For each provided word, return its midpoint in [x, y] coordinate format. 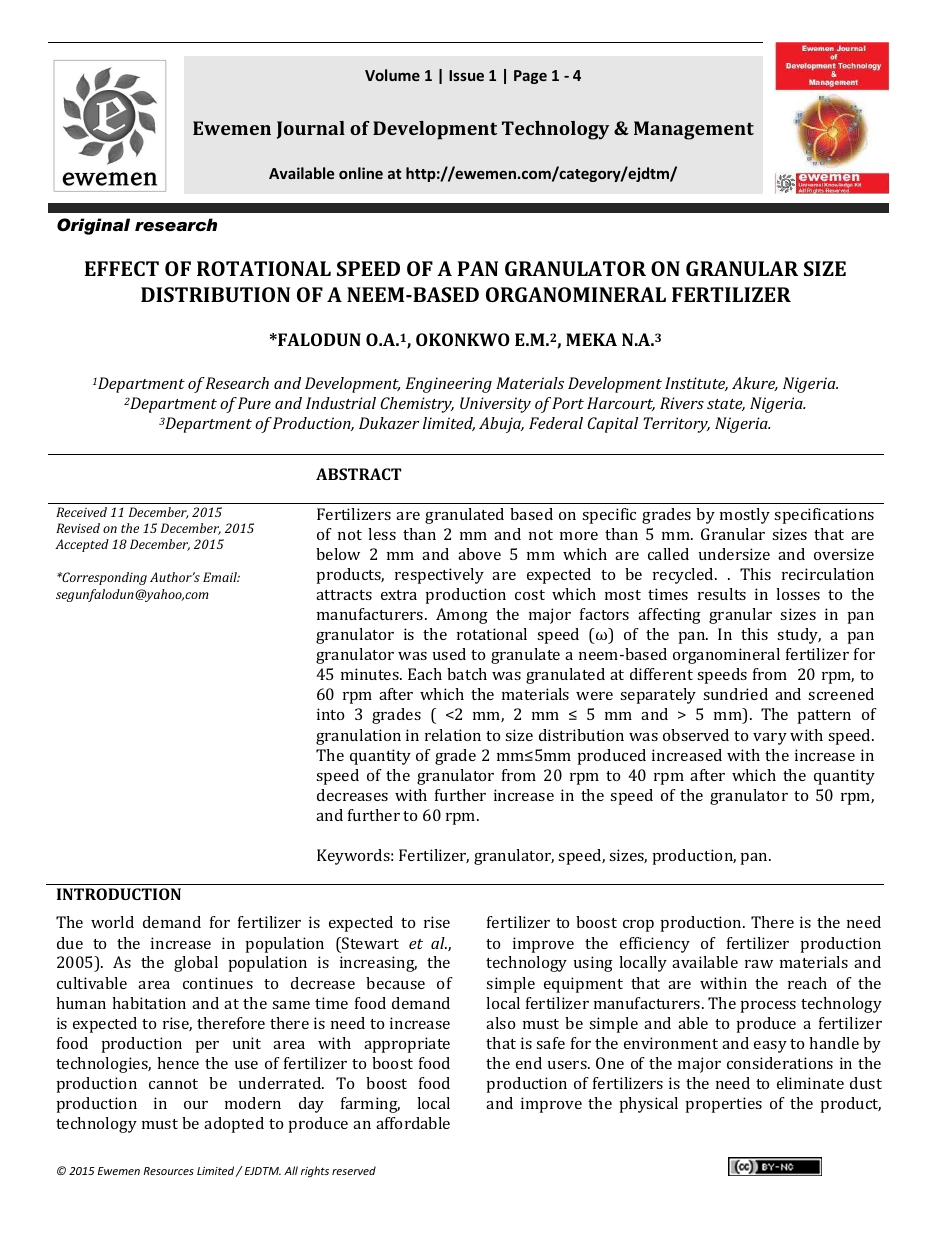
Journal [311, 130]
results [722, 594]
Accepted [82, 545]
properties [724, 1105]
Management [694, 130]
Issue [466, 75]
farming [370, 1105]
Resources [169, 1171]
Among [462, 616]
